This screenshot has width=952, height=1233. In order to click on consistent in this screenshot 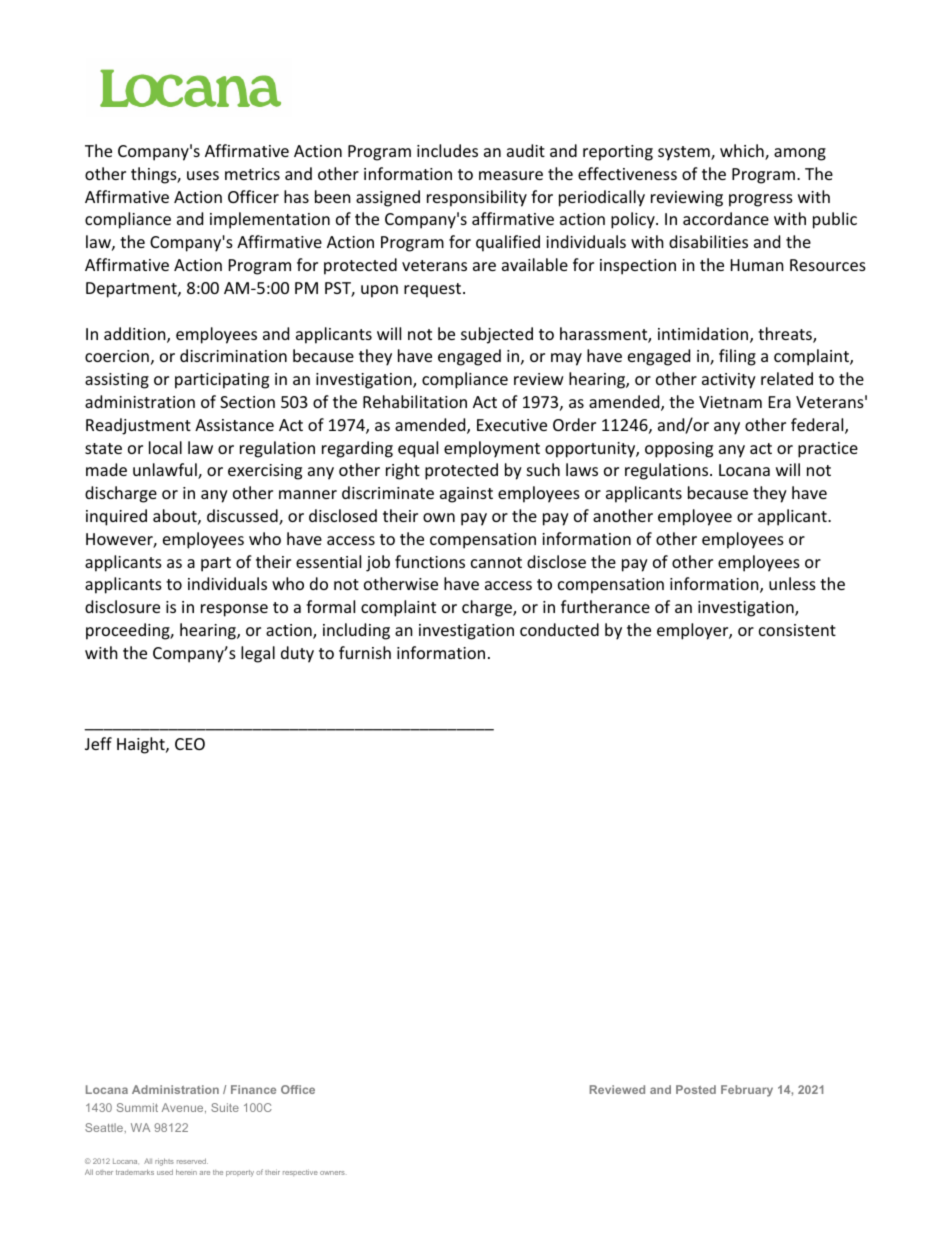, I will do `click(797, 630)`.
